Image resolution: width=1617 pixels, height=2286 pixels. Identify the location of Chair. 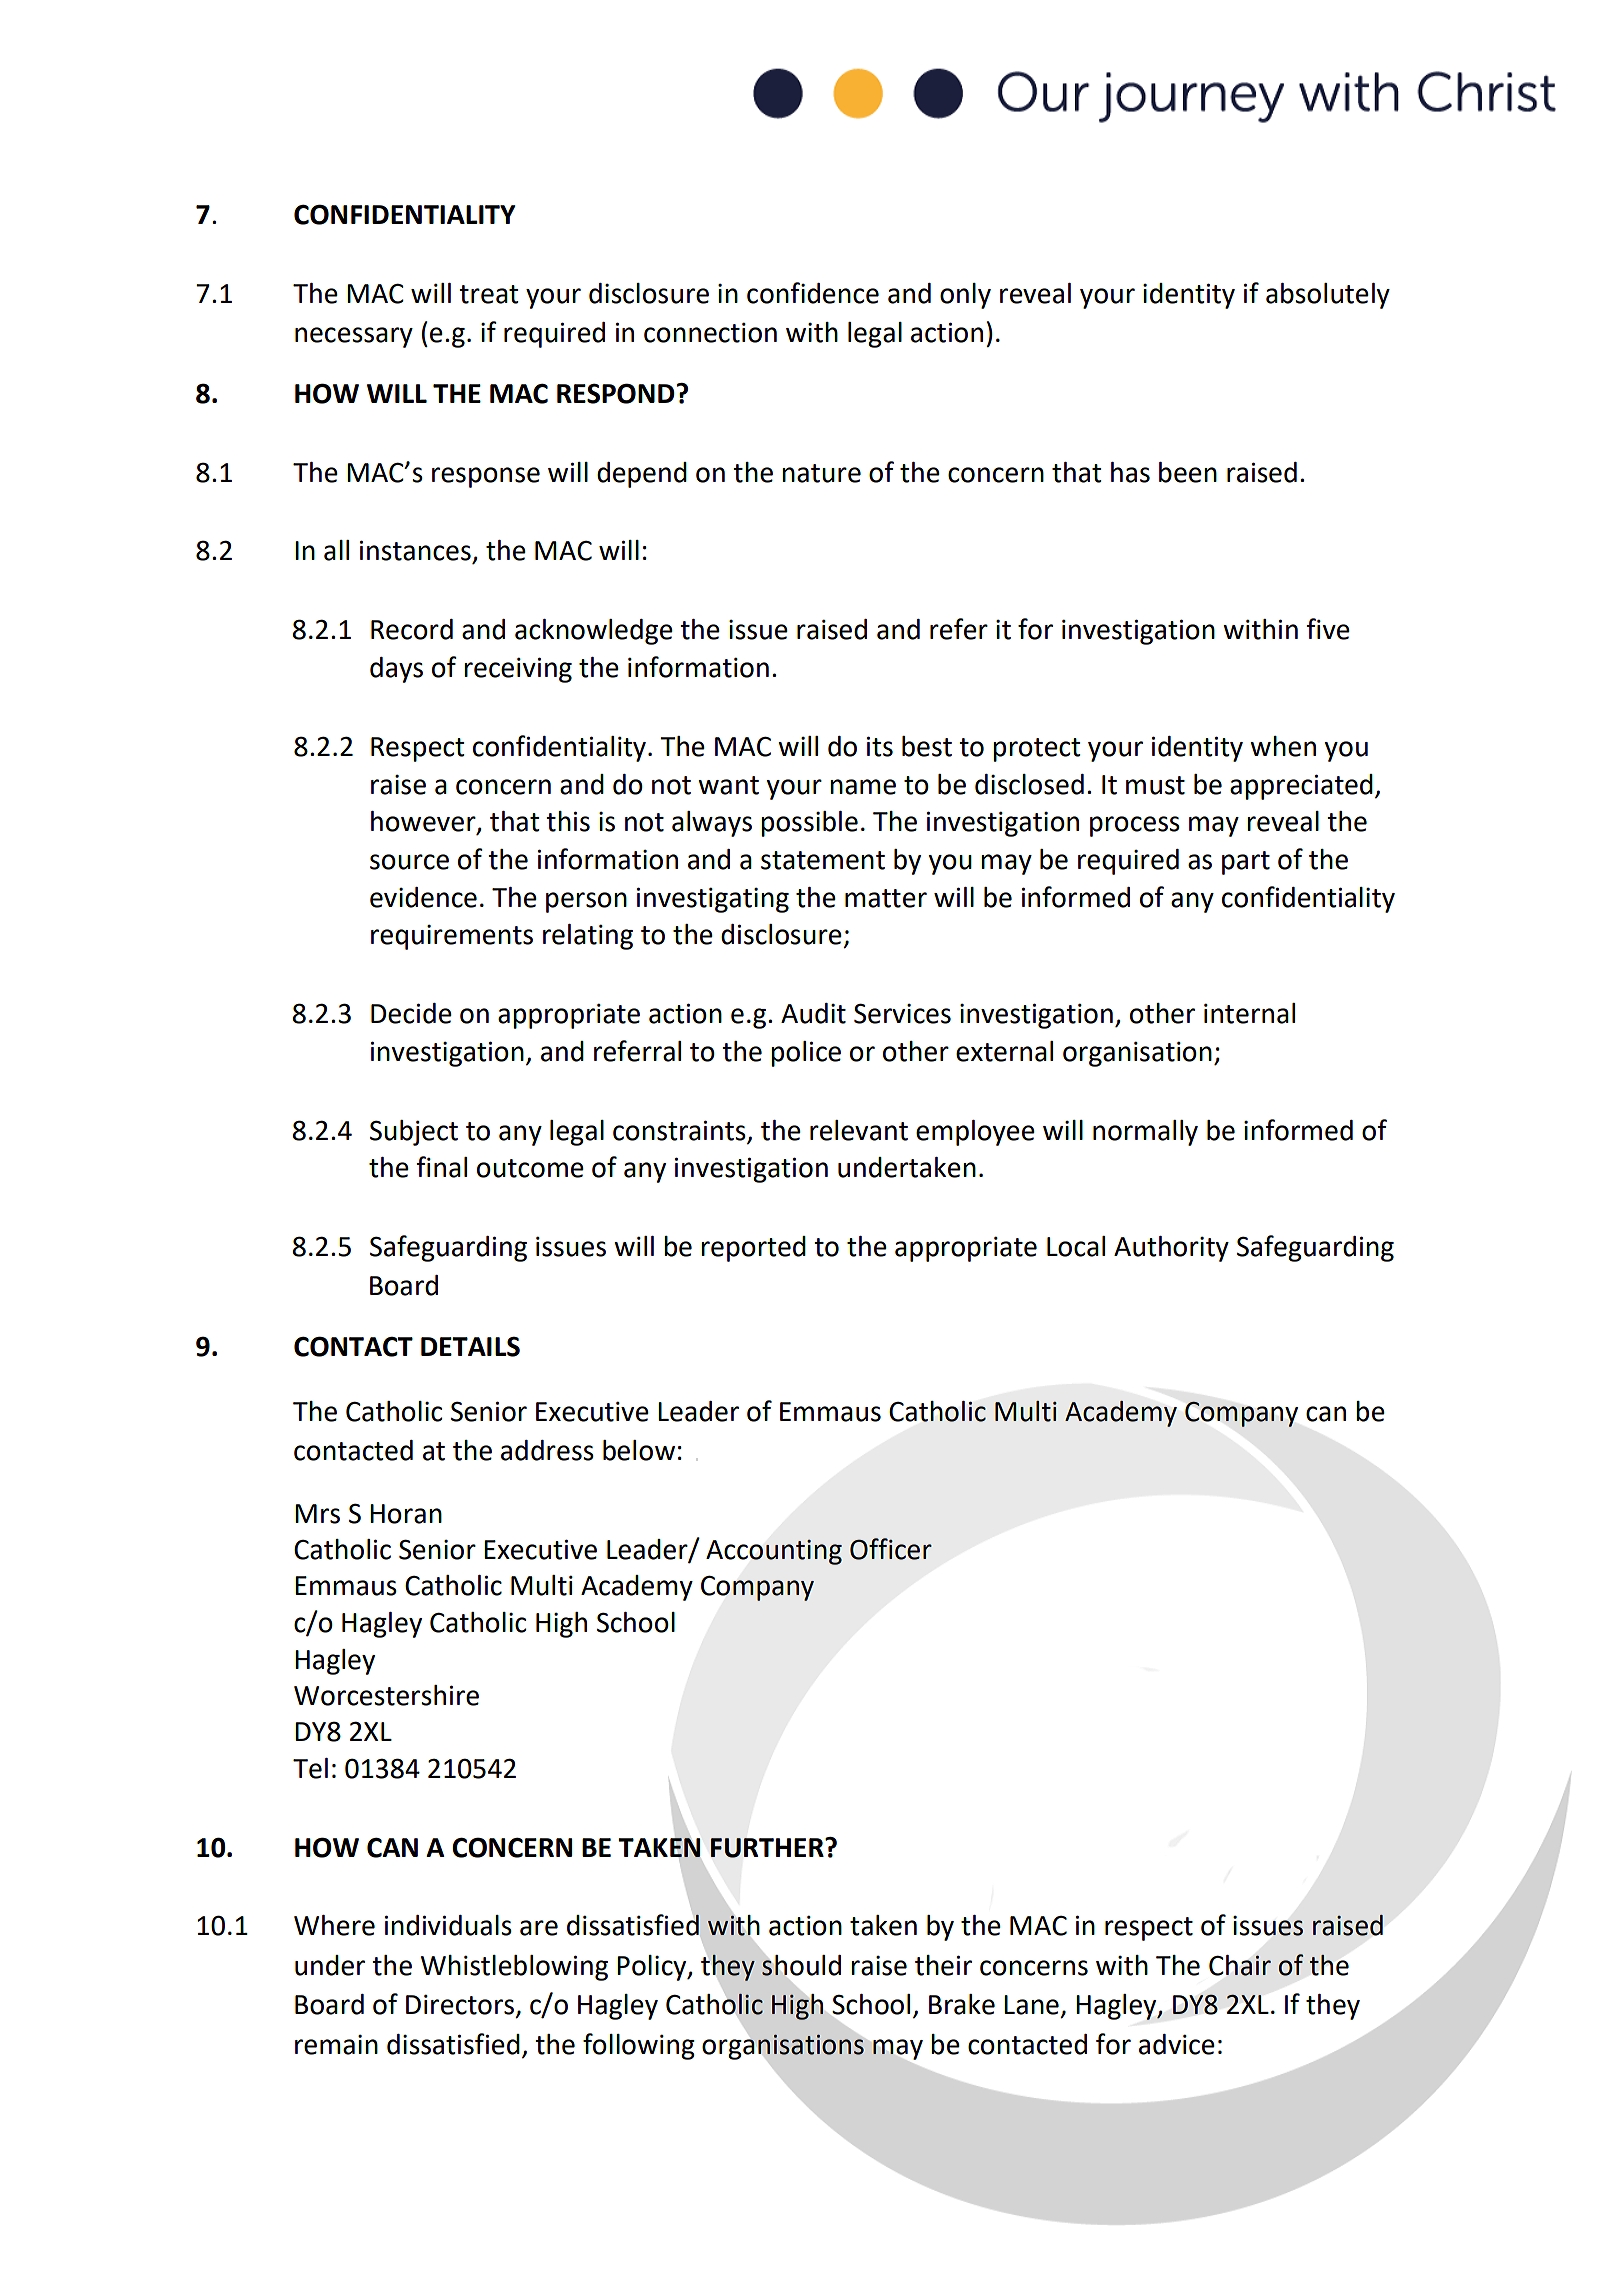
(1240, 1965).
